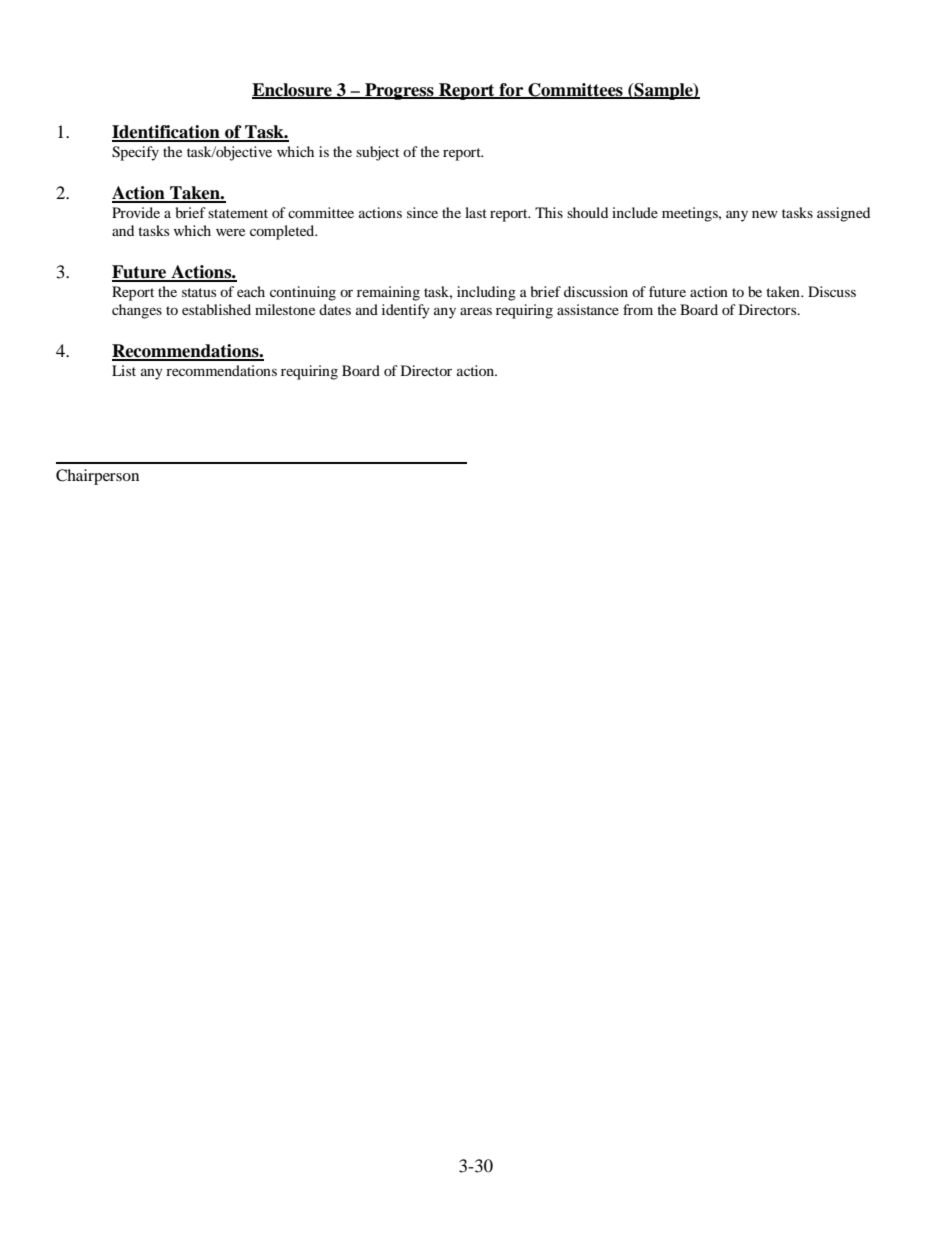 The width and height of the screenshot is (952, 1233). What do you see at coordinates (765, 214) in the screenshot?
I see `new` at bounding box center [765, 214].
